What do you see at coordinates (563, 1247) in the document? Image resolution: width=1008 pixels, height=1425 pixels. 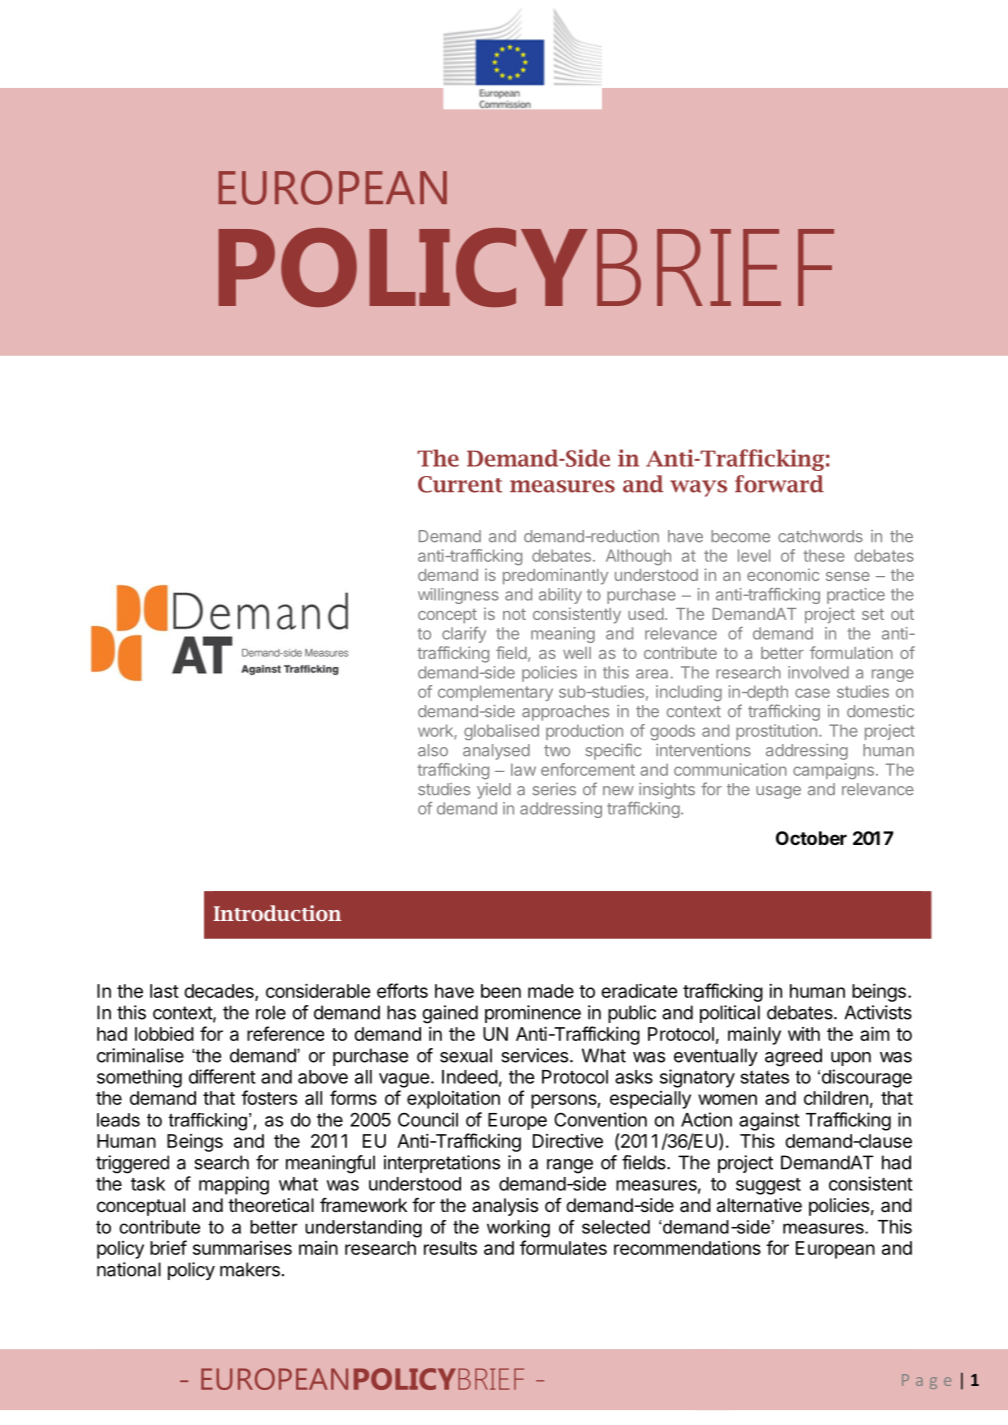 I see `formulates` at bounding box center [563, 1247].
